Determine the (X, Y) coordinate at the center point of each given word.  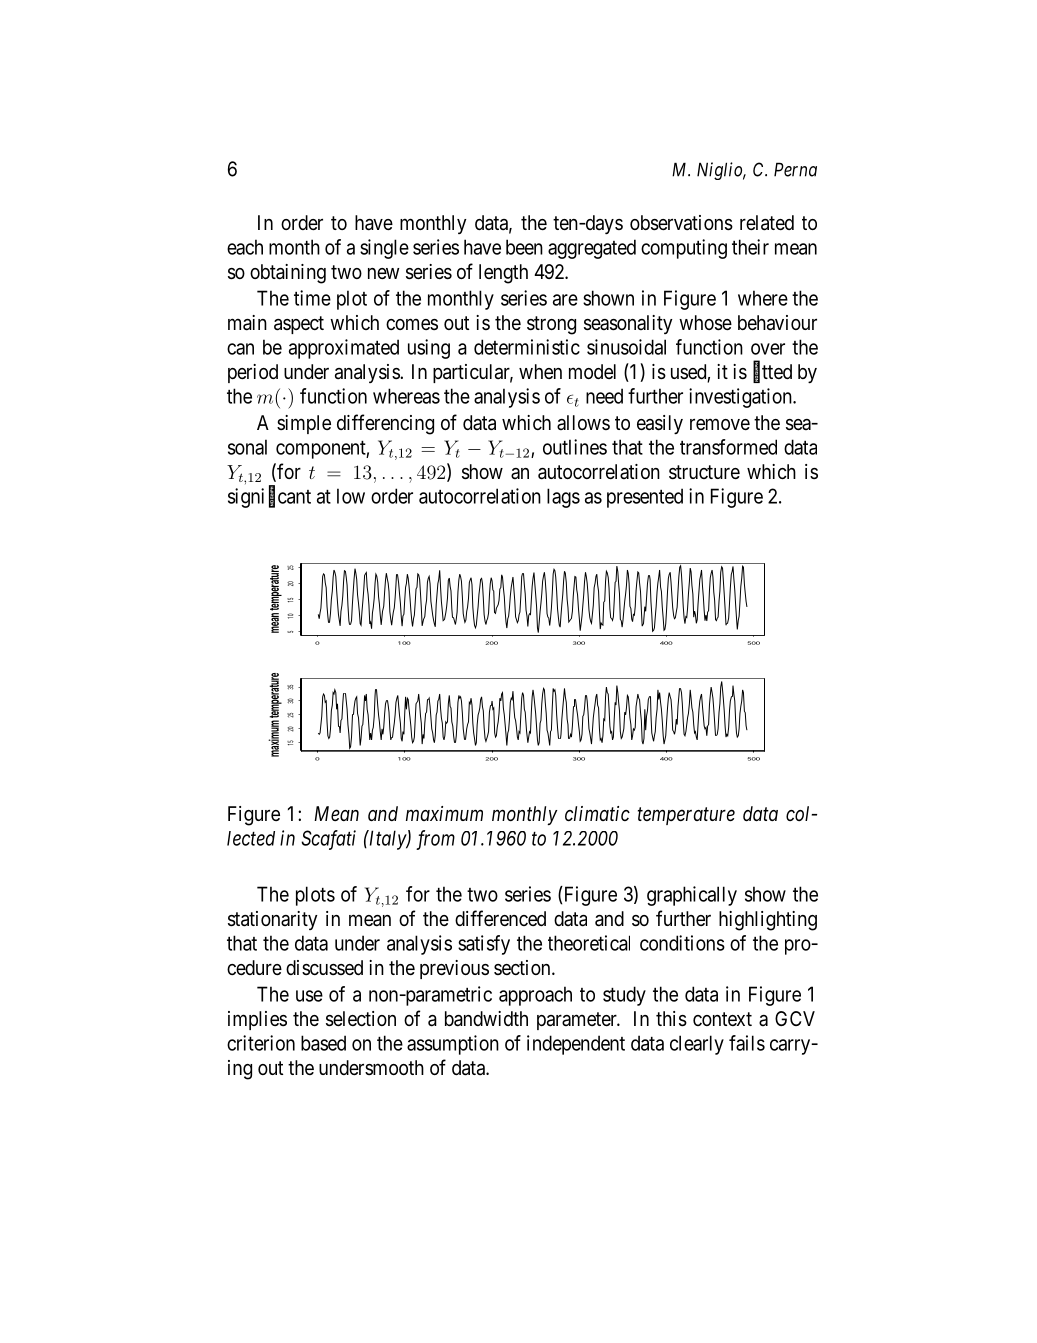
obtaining (288, 274)
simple (304, 424)
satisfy (484, 945)
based (323, 1043)
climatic (597, 813)
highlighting (768, 921)
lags (563, 498)
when (540, 371)
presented (645, 498)
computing (684, 249)
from (435, 840)
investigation (741, 398)
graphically (692, 896)
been (524, 247)
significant (269, 497)
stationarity (273, 920)
